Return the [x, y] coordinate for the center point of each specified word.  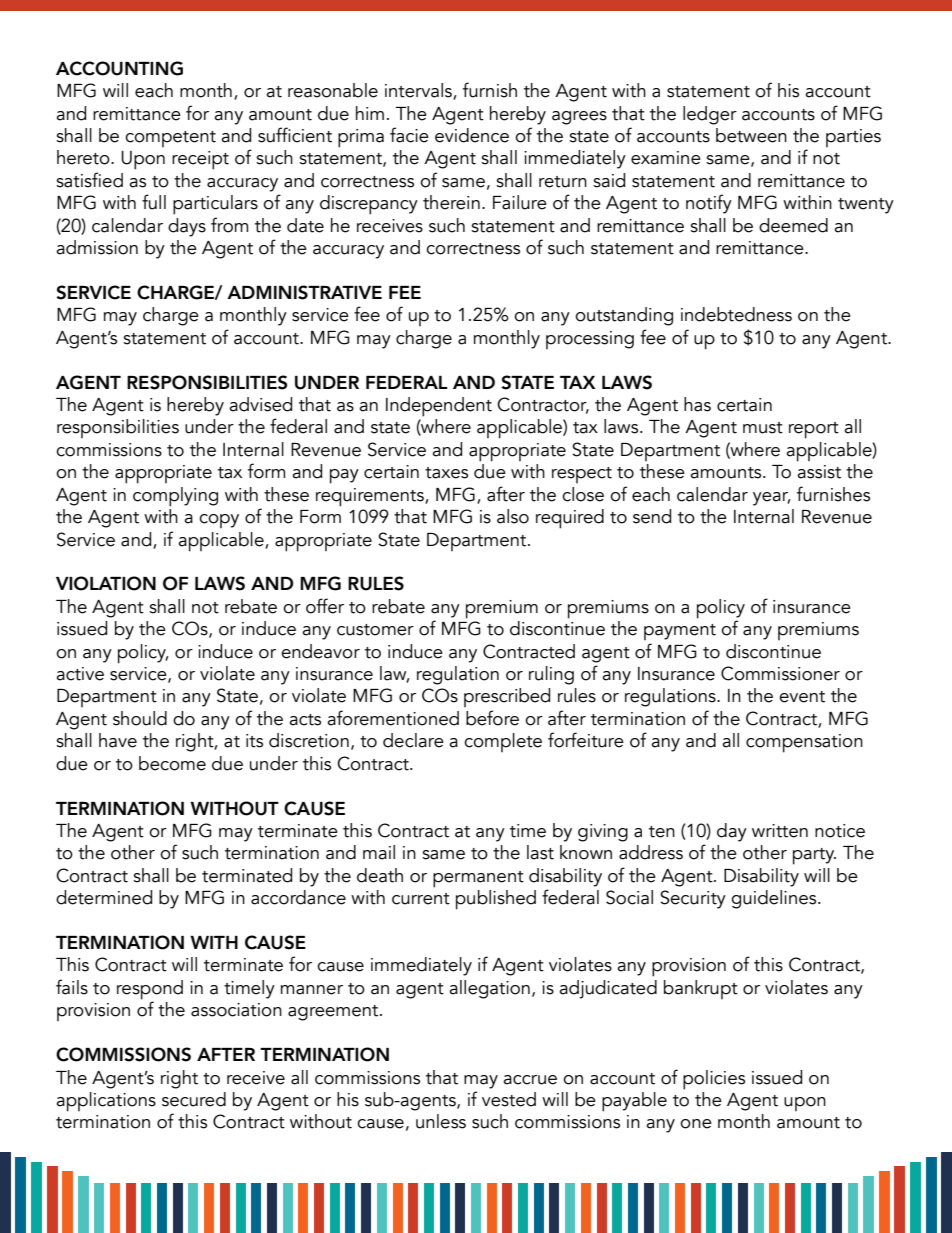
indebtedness [736, 314]
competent [170, 139]
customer [375, 630]
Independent [439, 407]
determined [104, 897]
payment [680, 632]
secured [194, 1099]
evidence [472, 135]
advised [260, 404]
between [751, 135]
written [780, 831]
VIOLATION [106, 583]
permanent [478, 879]
